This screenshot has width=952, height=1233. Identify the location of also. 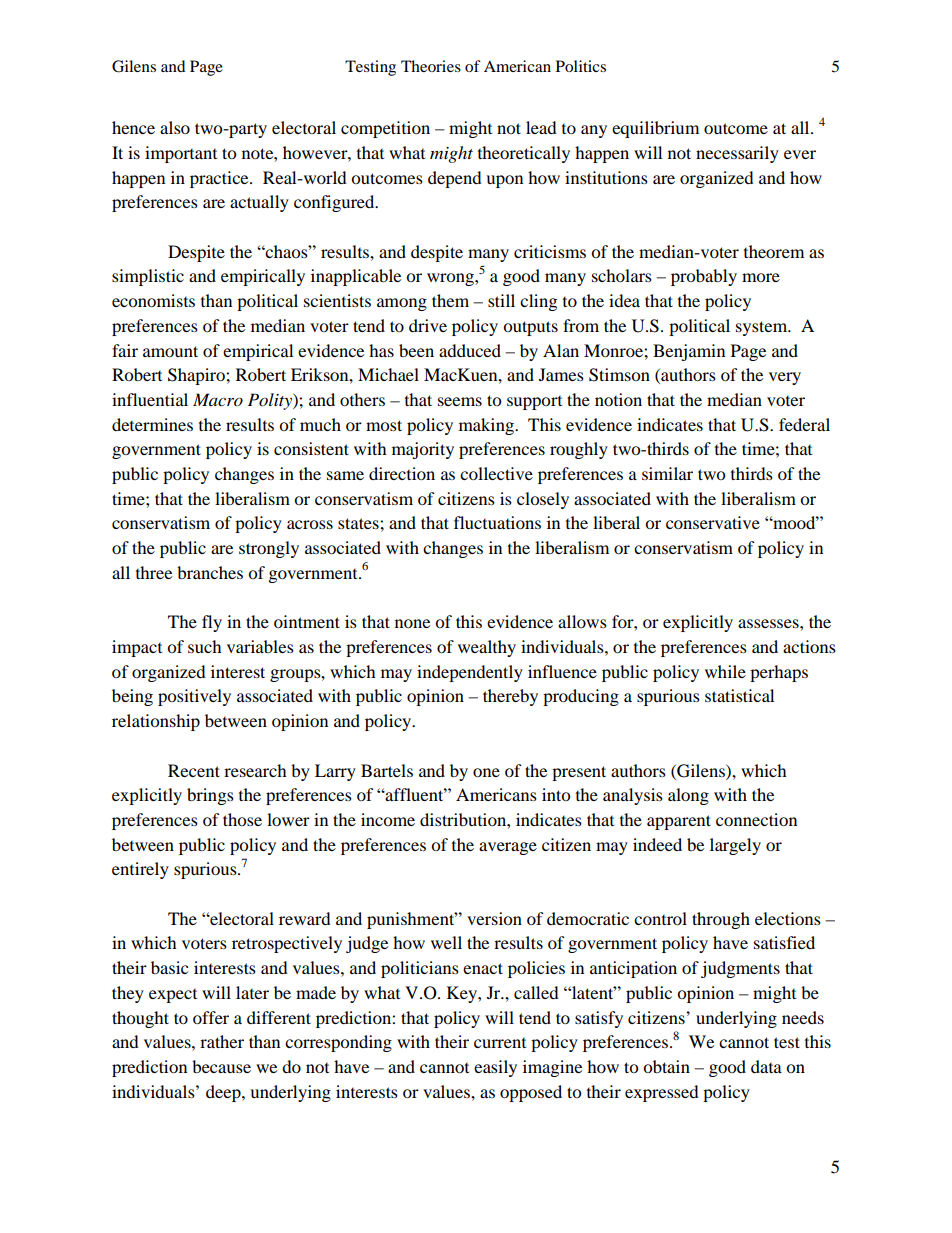
(175, 127).
